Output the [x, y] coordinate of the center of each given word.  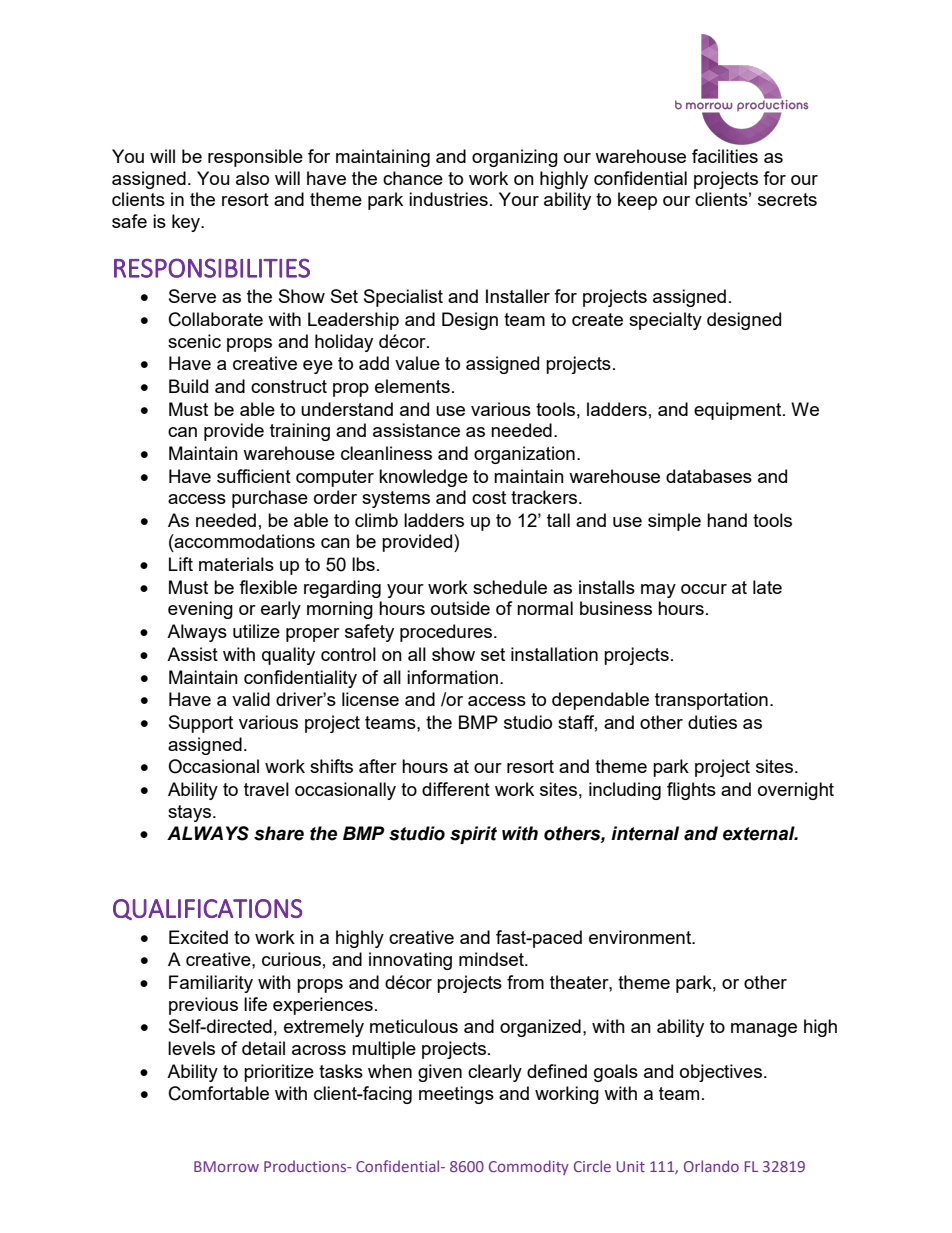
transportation [711, 701]
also [252, 178]
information [452, 677]
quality [288, 656]
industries [448, 199]
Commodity [529, 1167]
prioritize [279, 1073]
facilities [725, 156]
